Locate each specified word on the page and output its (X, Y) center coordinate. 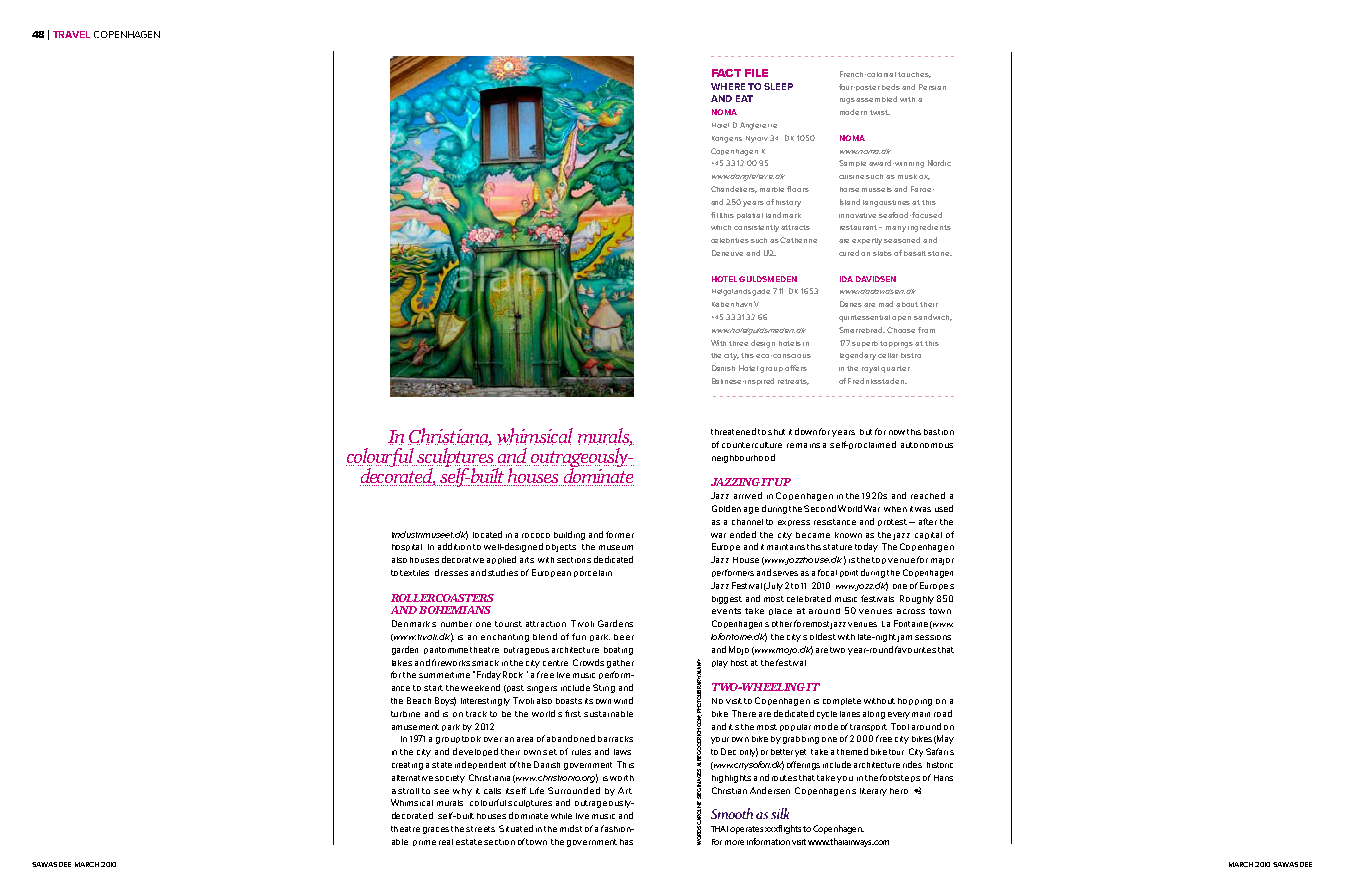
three (738, 343)
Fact (726, 73)
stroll (408, 791)
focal (827, 572)
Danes (851, 304)
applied (501, 560)
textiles (414, 573)
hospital (407, 547)
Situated (516, 828)
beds (891, 87)
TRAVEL (71, 34)
